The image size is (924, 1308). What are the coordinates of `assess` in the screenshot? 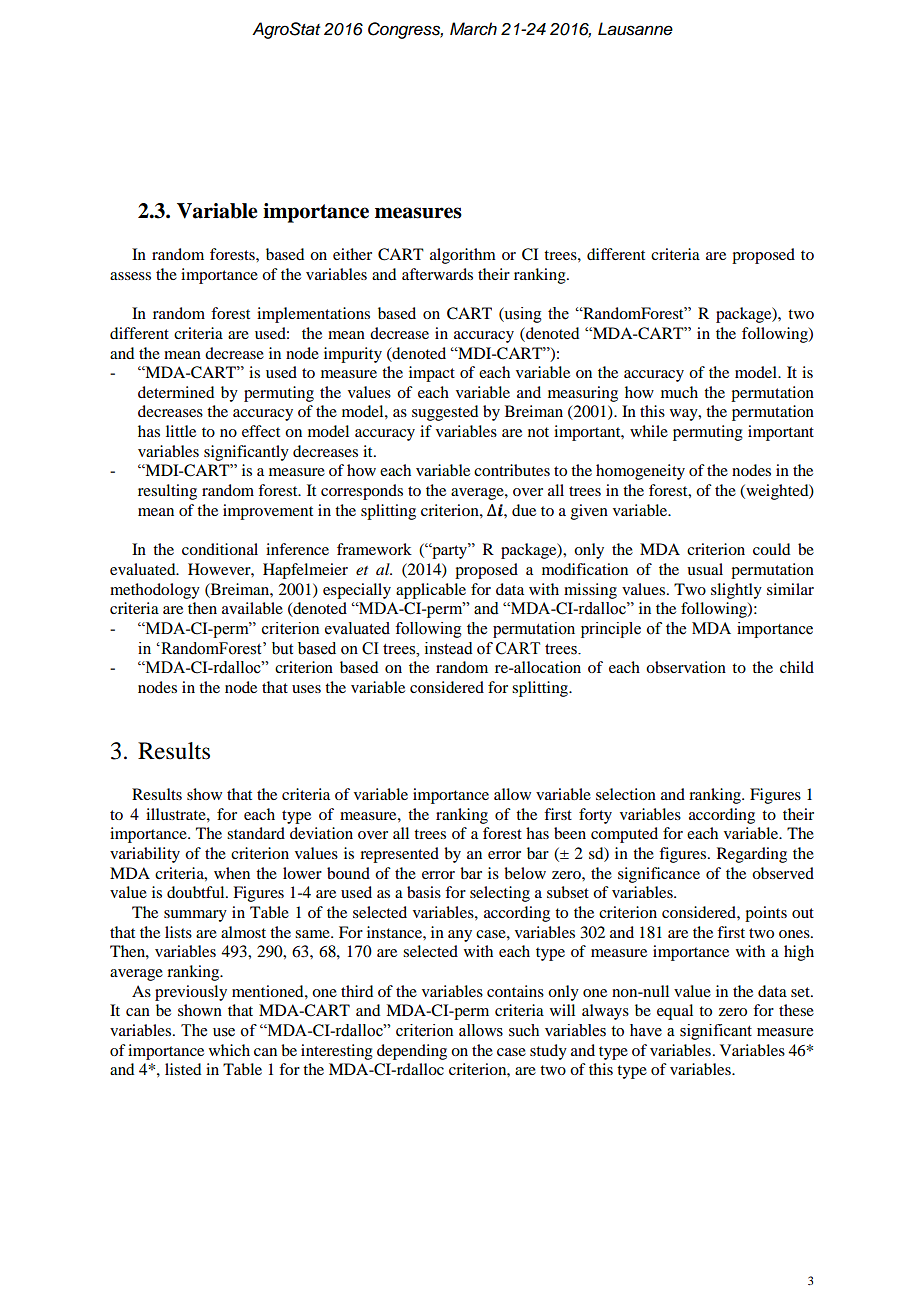 It's located at (130, 276).
